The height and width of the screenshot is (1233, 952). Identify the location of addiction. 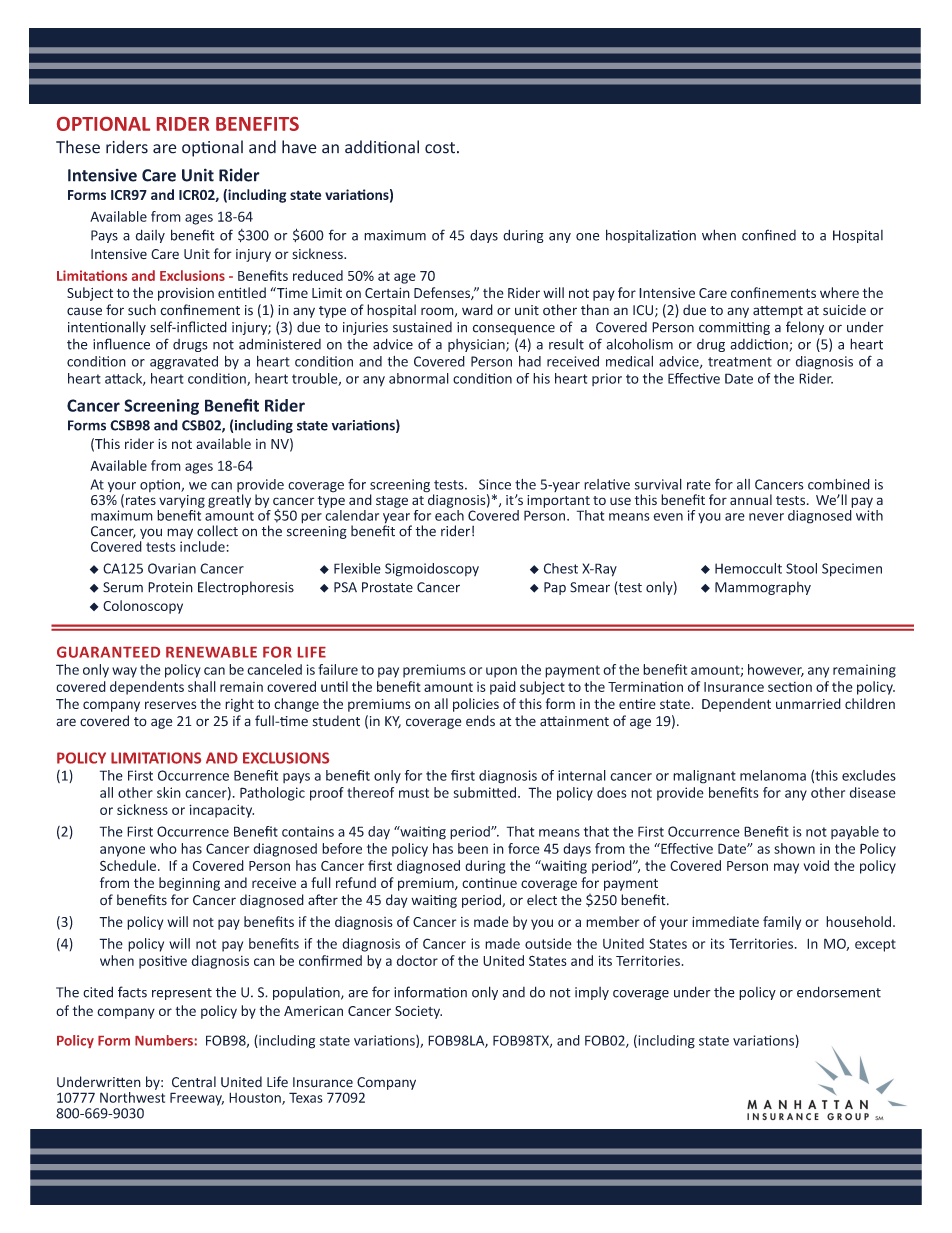
(760, 345).
